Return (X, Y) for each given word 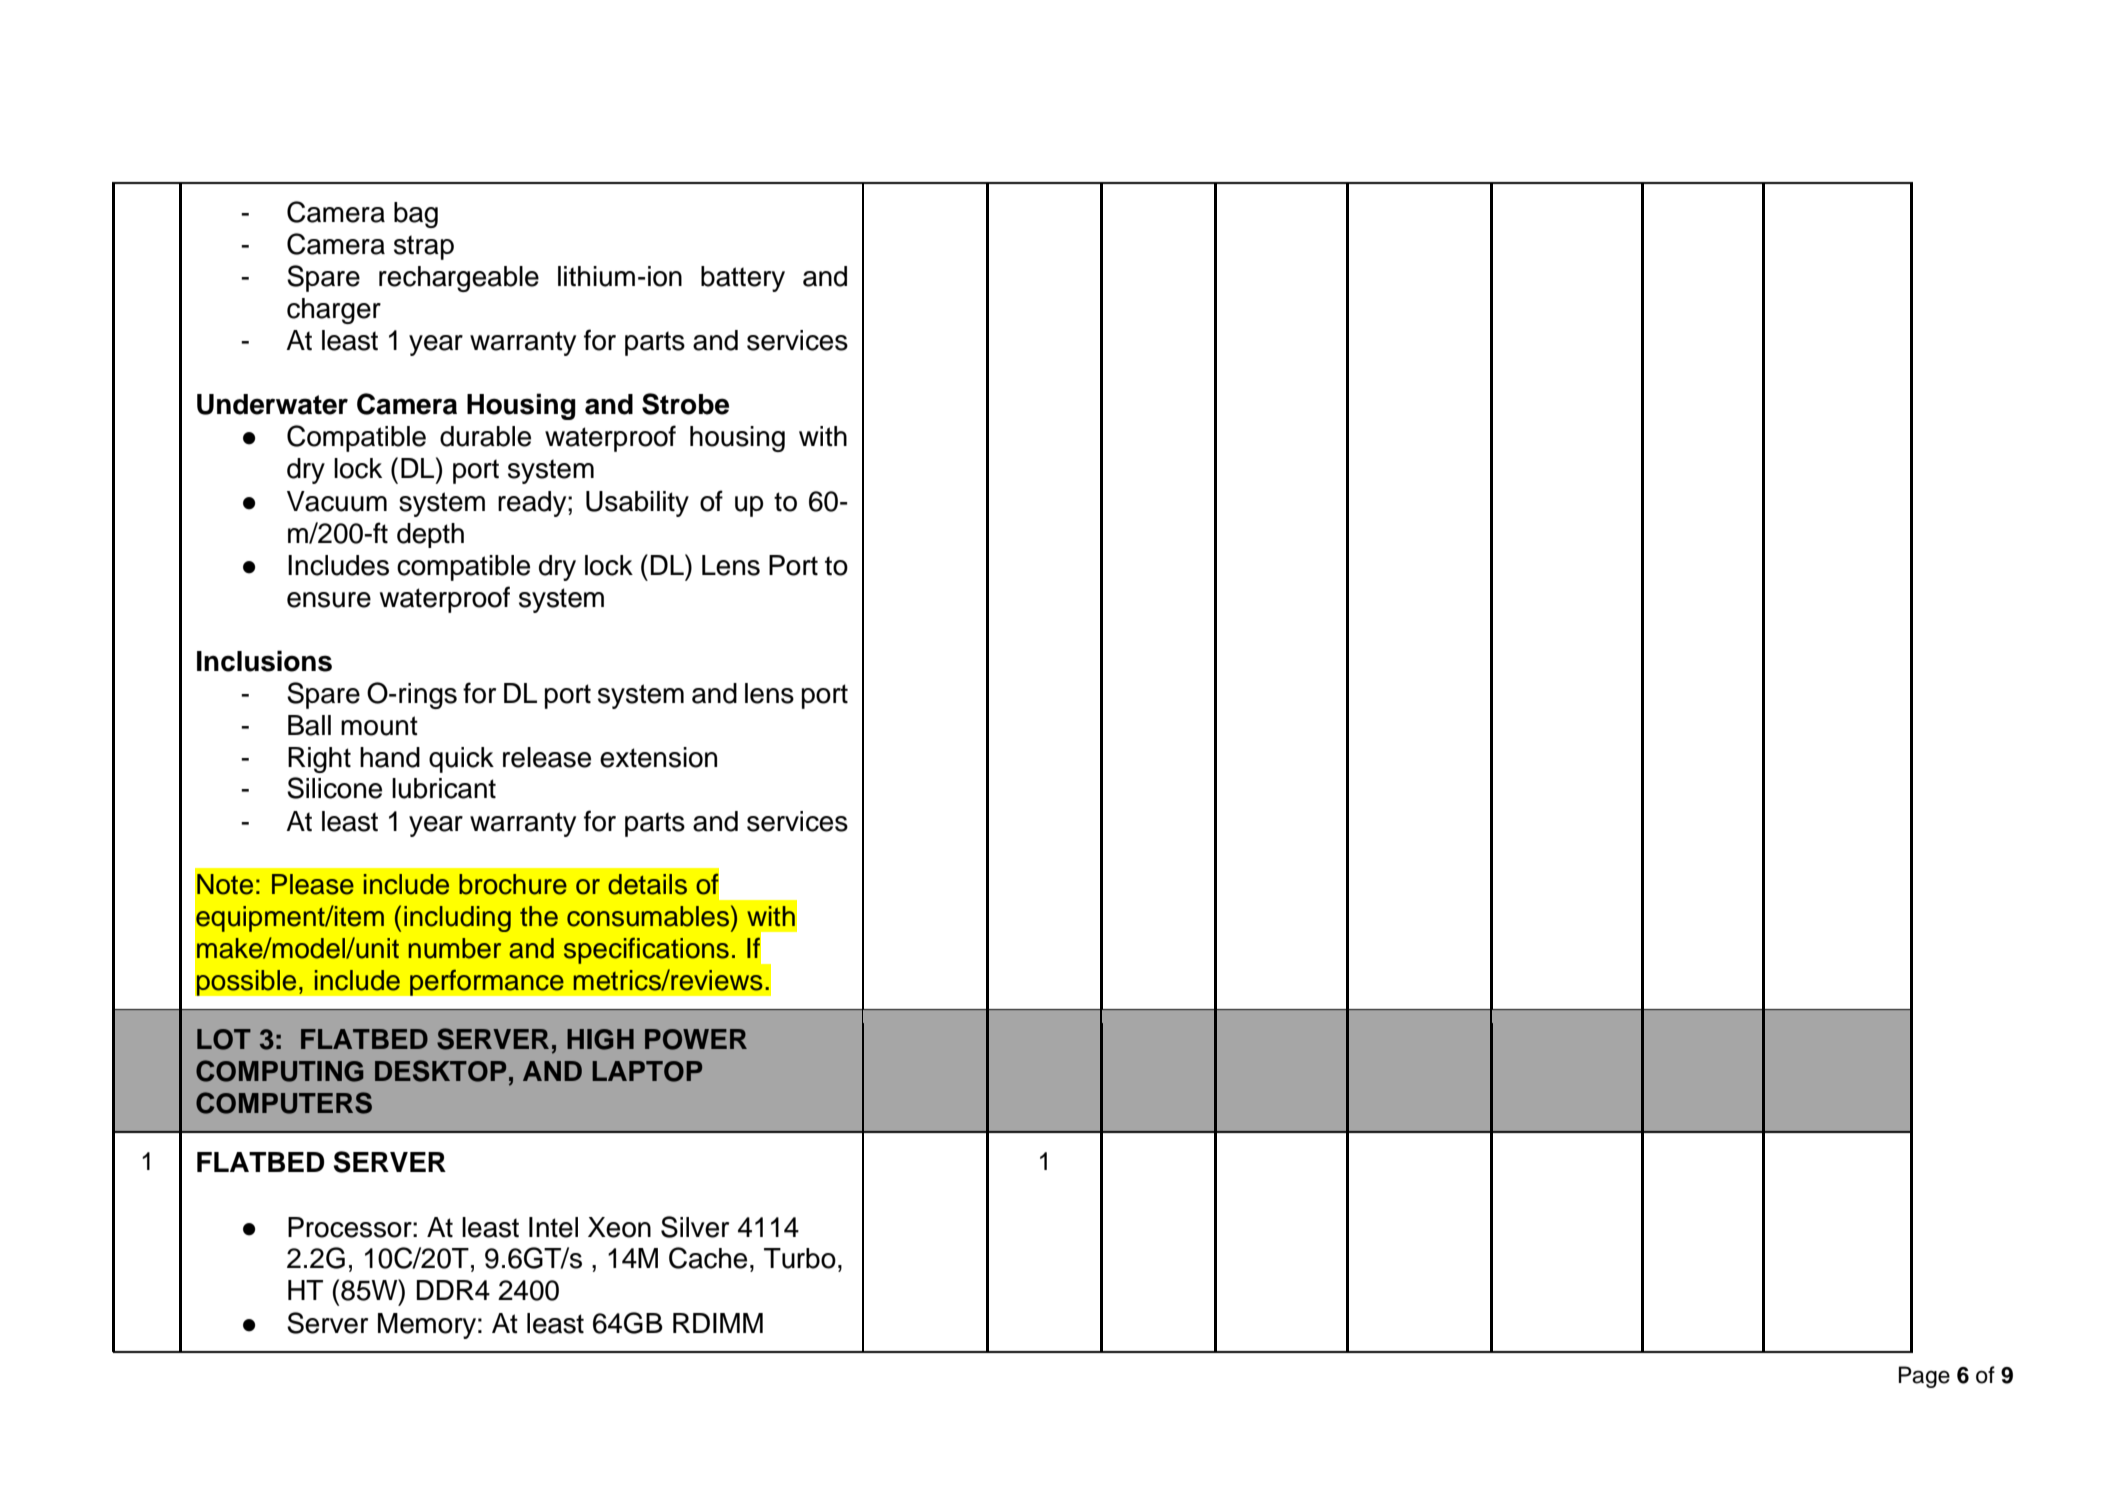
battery (743, 279)
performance (487, 982)
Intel (553, 1227)
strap (424, 247)
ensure (329, 600)
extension (658, 757)
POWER (696, 1039)
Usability (637, 504)
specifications (646, 950)
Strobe (685, 404)
